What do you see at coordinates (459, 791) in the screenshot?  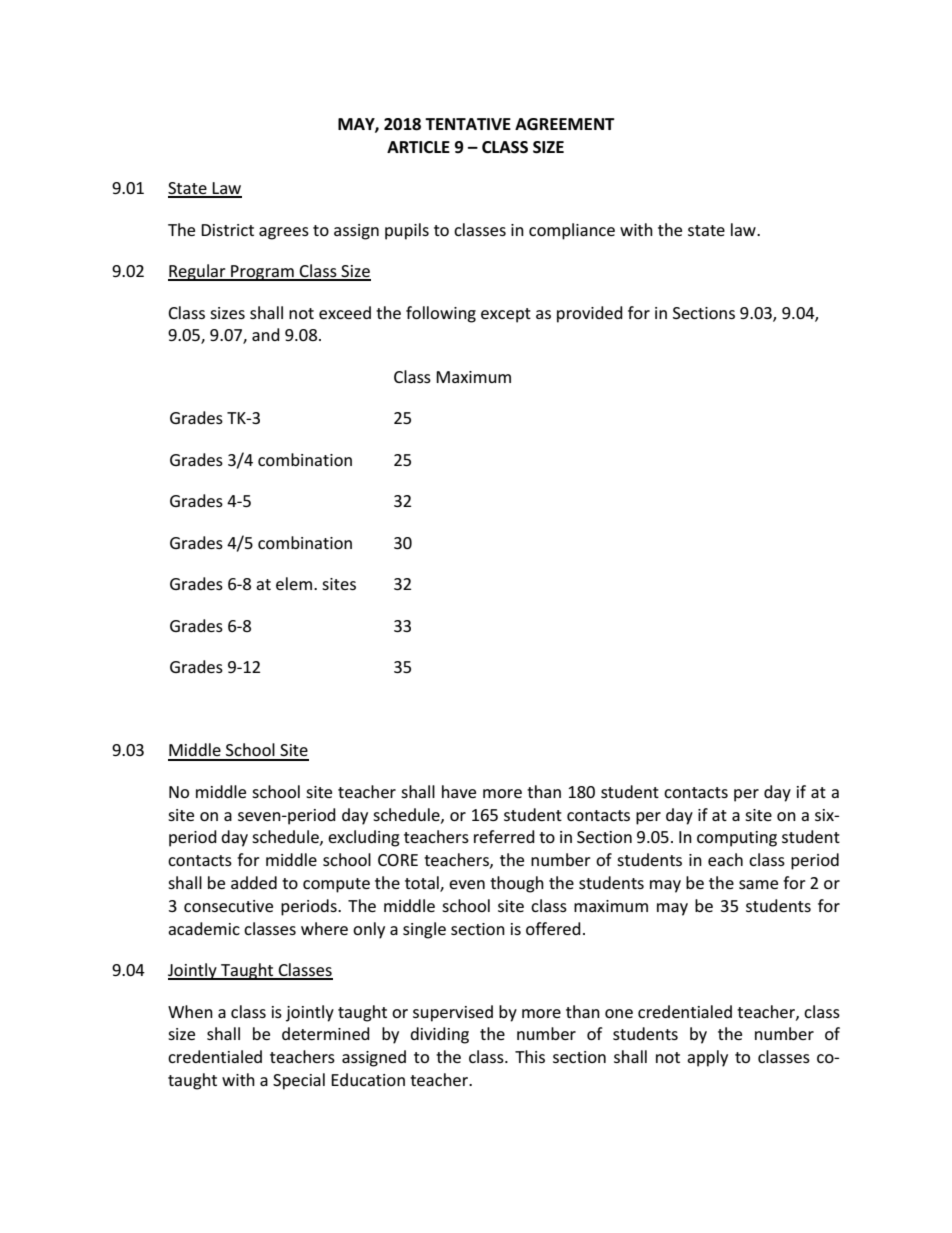 I see `have` at bounding box center [459, 791].
